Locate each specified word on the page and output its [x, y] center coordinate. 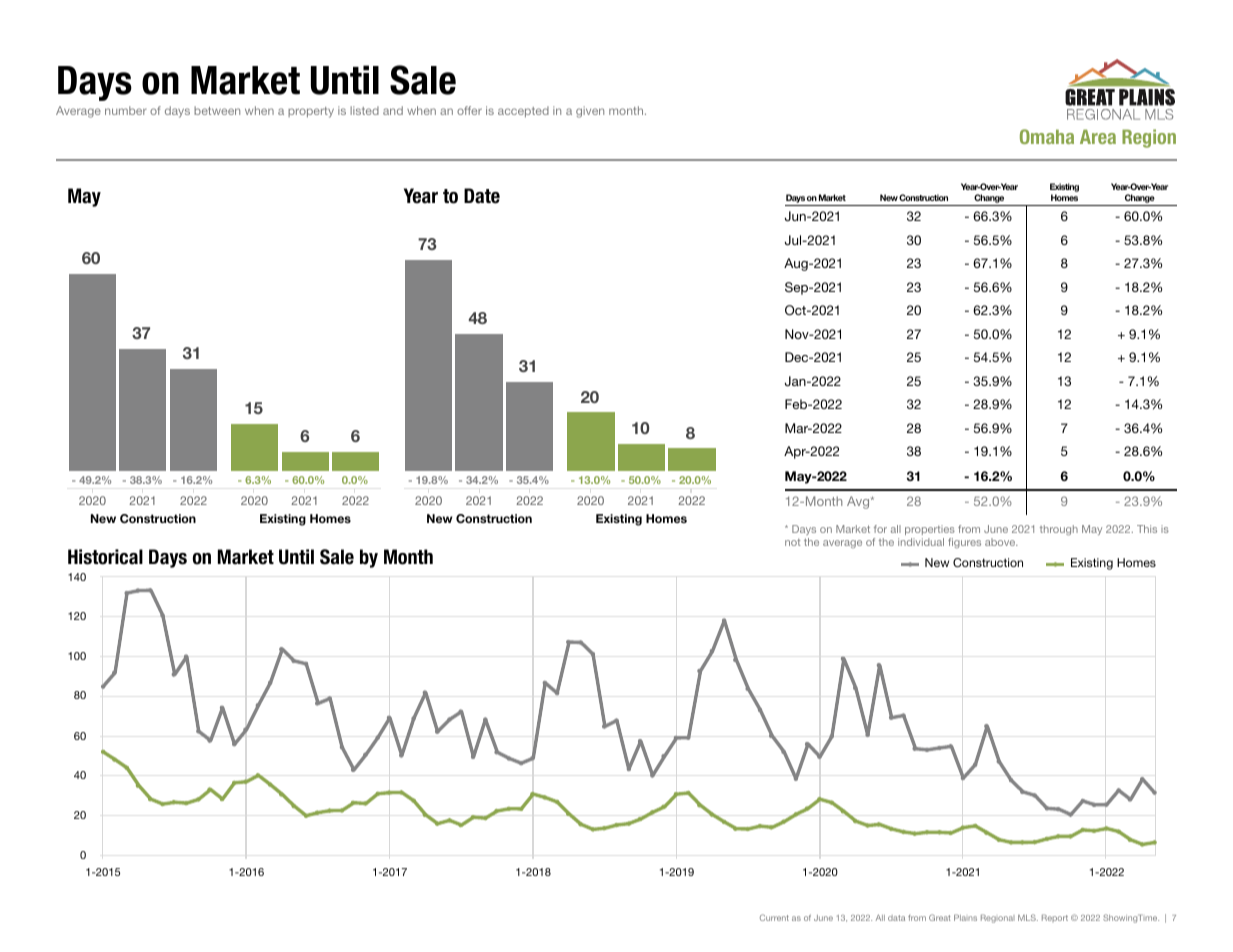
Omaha [1047, 136]
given [590, 112]
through [1059, 530]
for [880, 529]
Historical [105, 557]
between [217, 110]
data [896, 918]
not [793, 542]
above [1001, 542]
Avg [859, 502]
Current [774, 917]
